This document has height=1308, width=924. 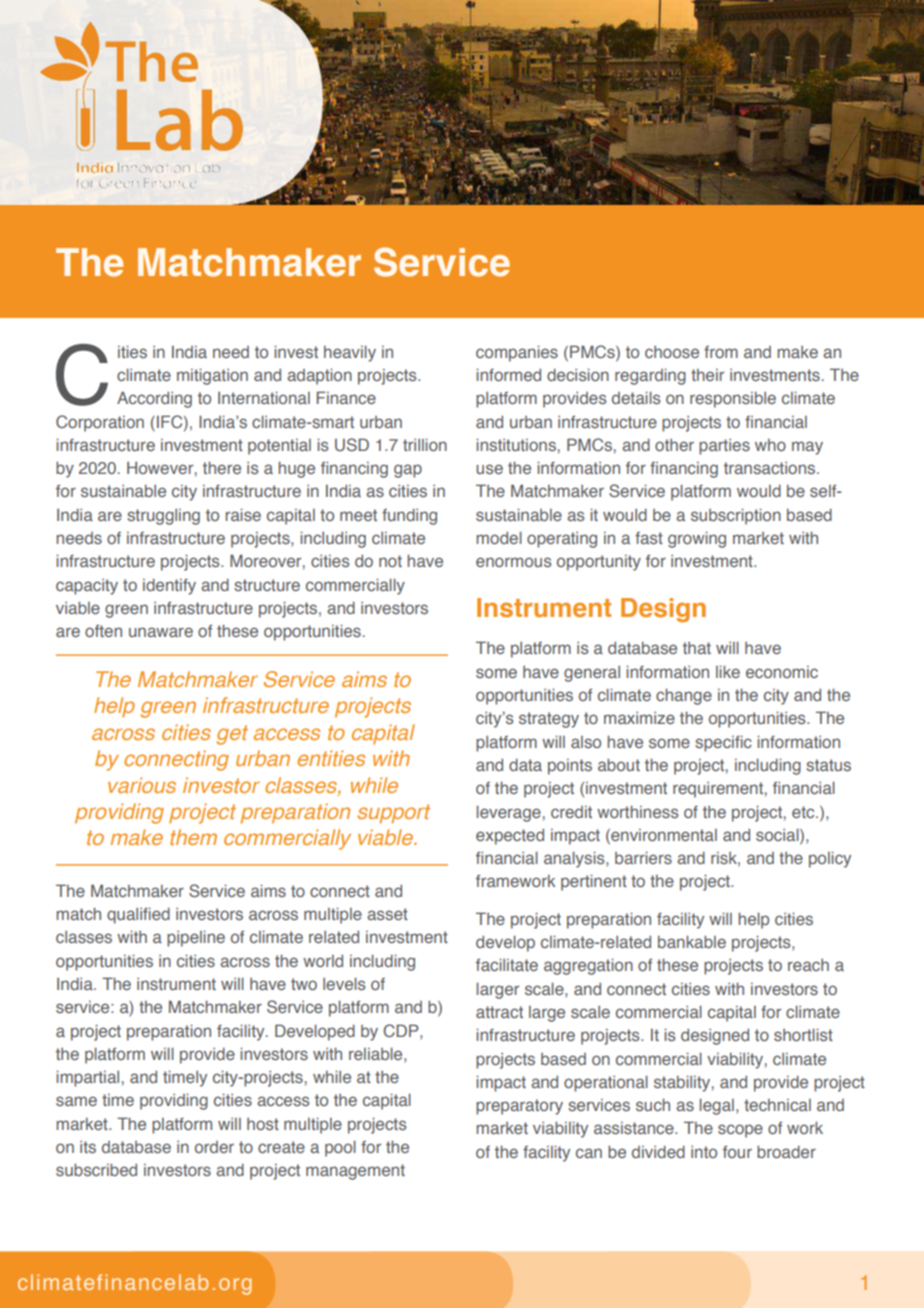 What do you see at coordinates (514, 562) in the document?
I see `enormous` at bounding box center [514, 562].
